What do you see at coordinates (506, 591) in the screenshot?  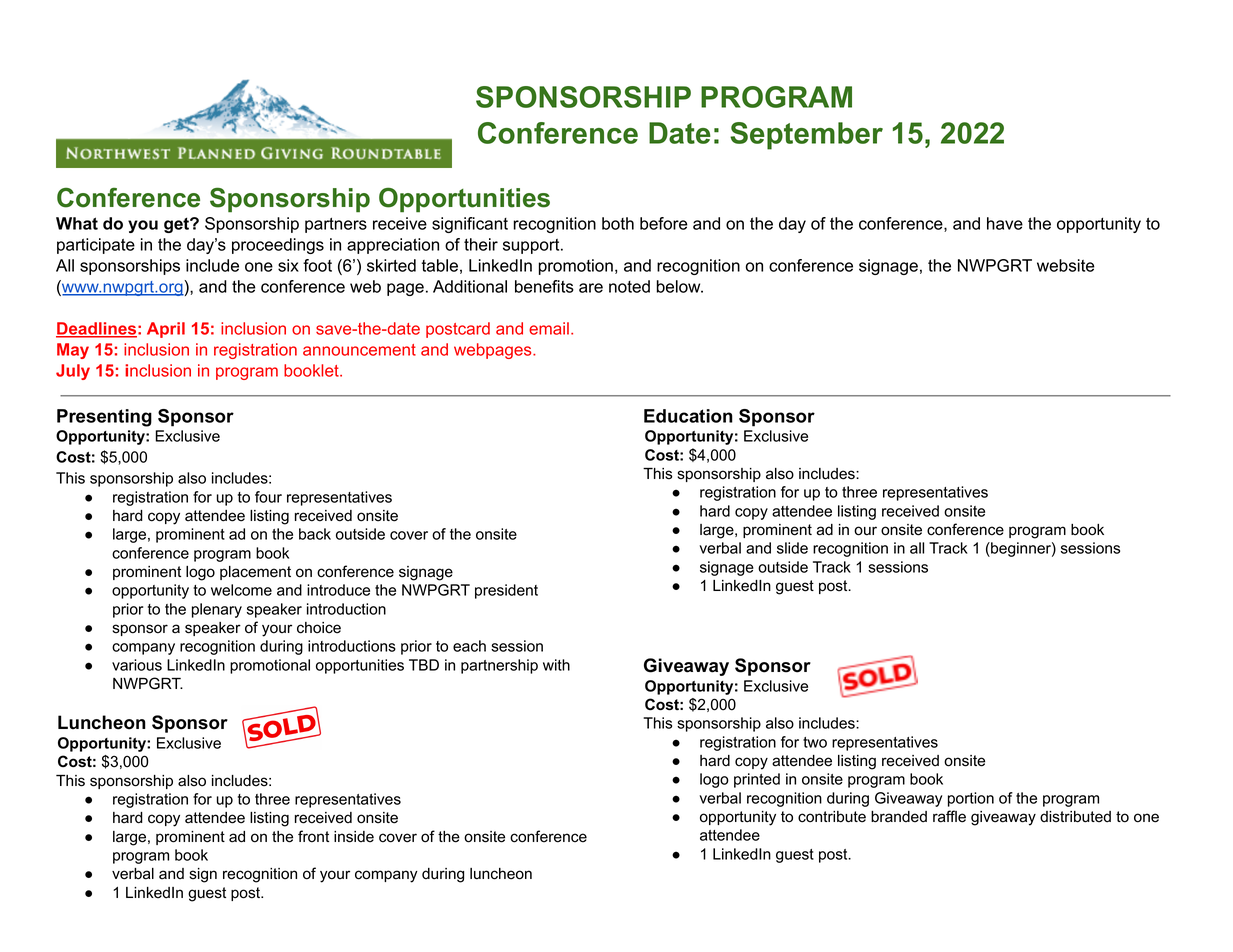 I see `president` at bounding box center [506, 591].
